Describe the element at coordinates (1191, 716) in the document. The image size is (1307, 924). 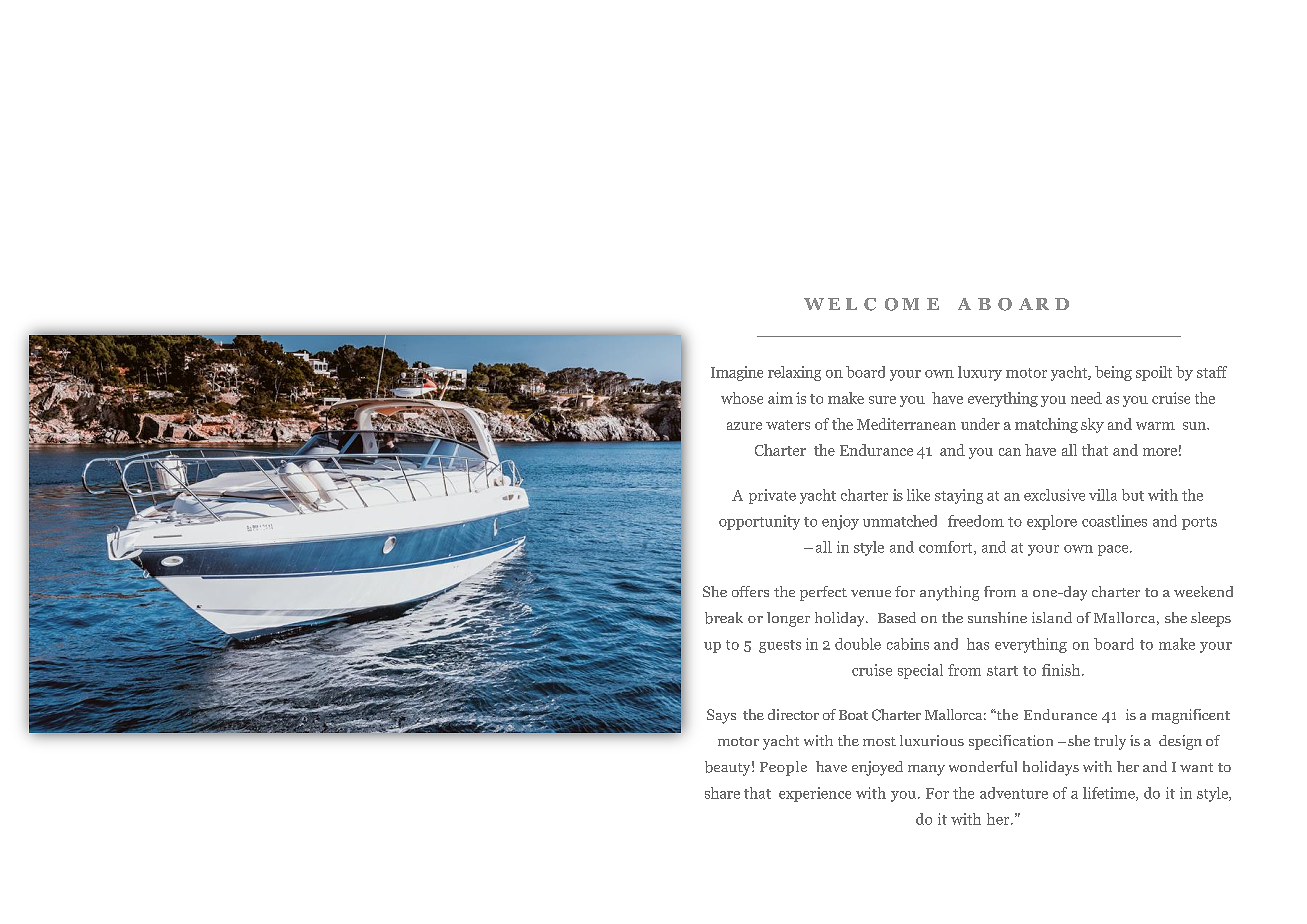
I see `magnificent` at that location.
